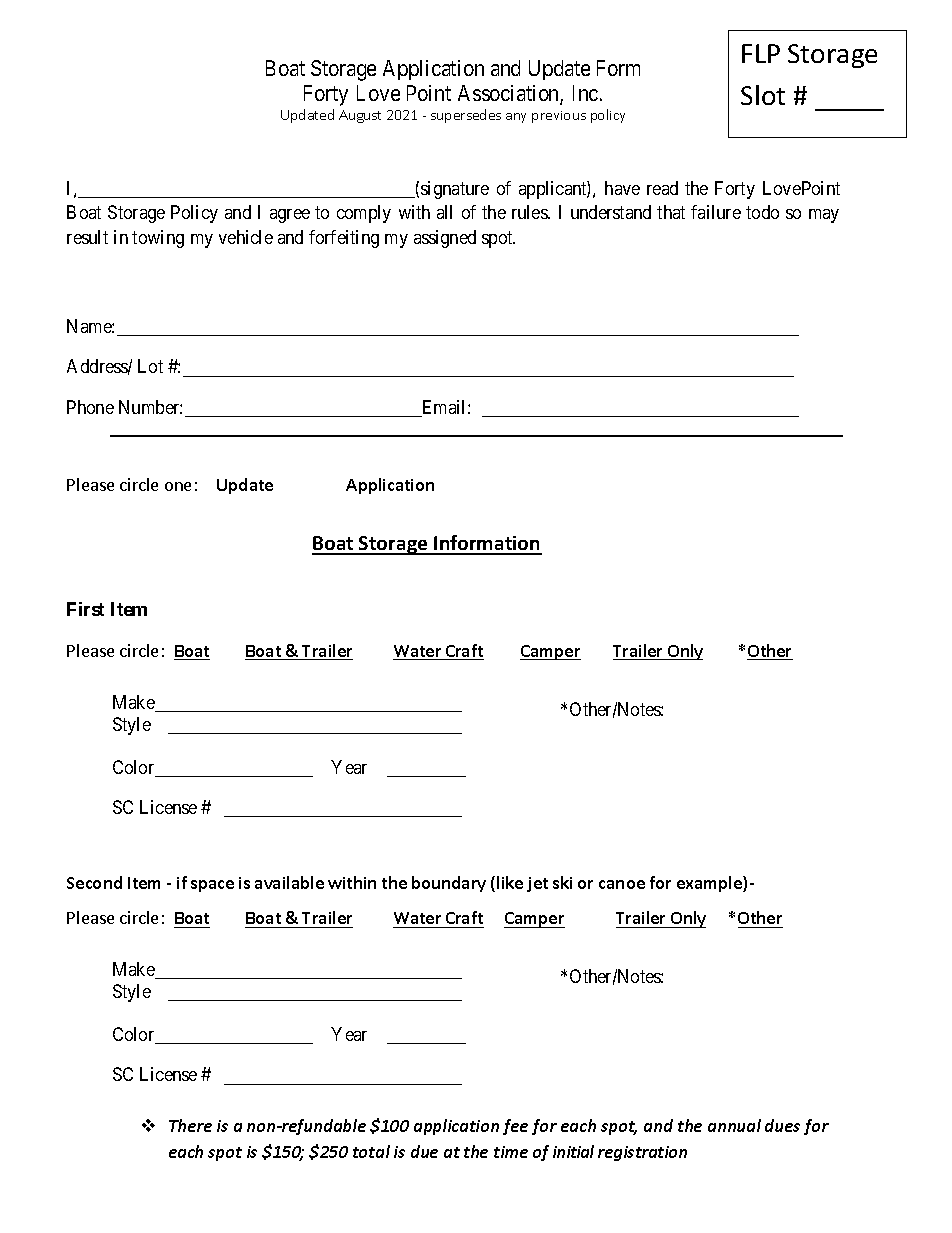 This screenshot has width=952, height=1233. What do you see at coordinates (449, 884) in the screenshot?
I see `boundary` at bounding box center [449, 884].
